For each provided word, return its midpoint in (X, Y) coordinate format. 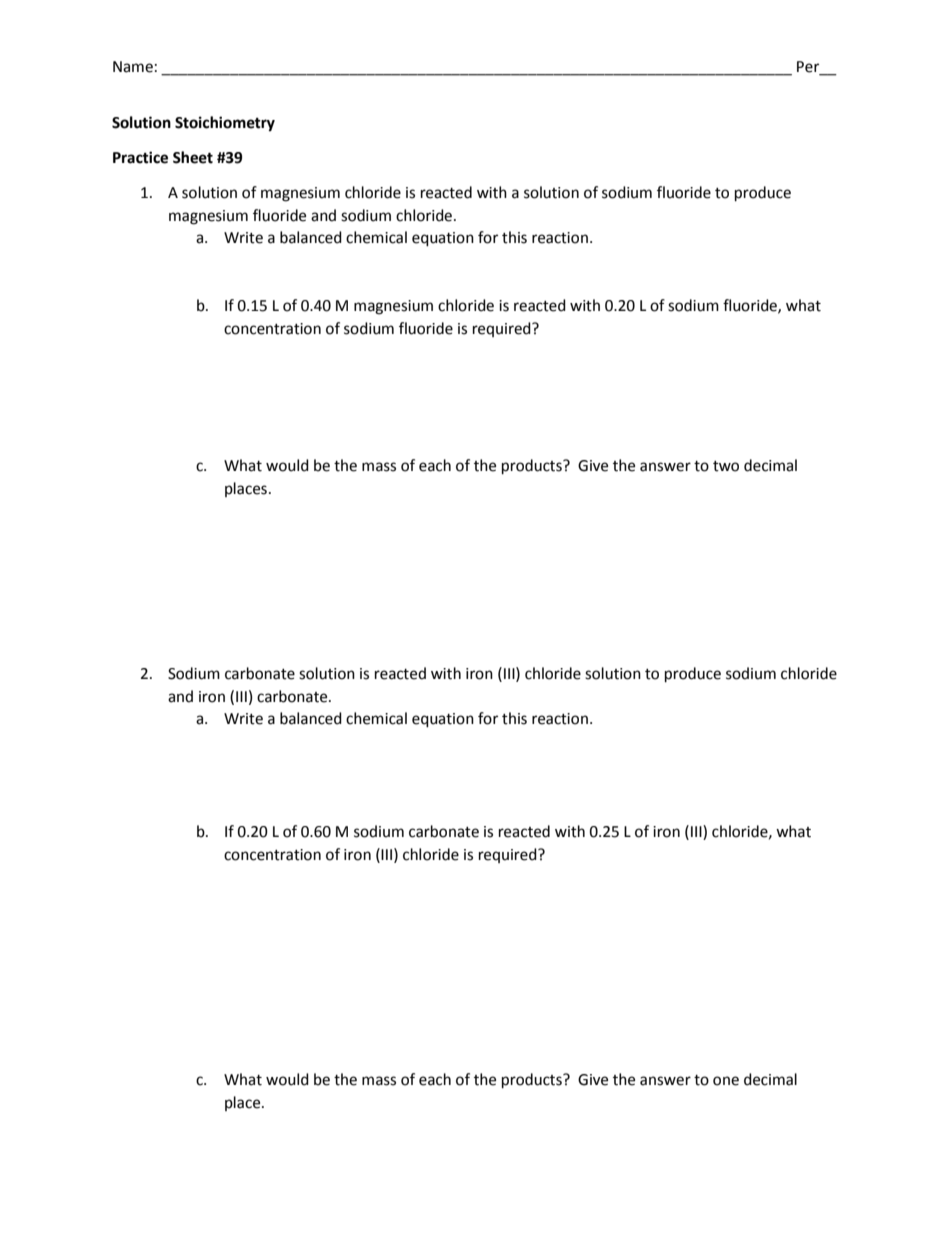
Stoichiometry (225, 124)
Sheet (193, 157)
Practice (140, 157)
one (726, 1081)
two (726, 466)
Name (133, 67)
